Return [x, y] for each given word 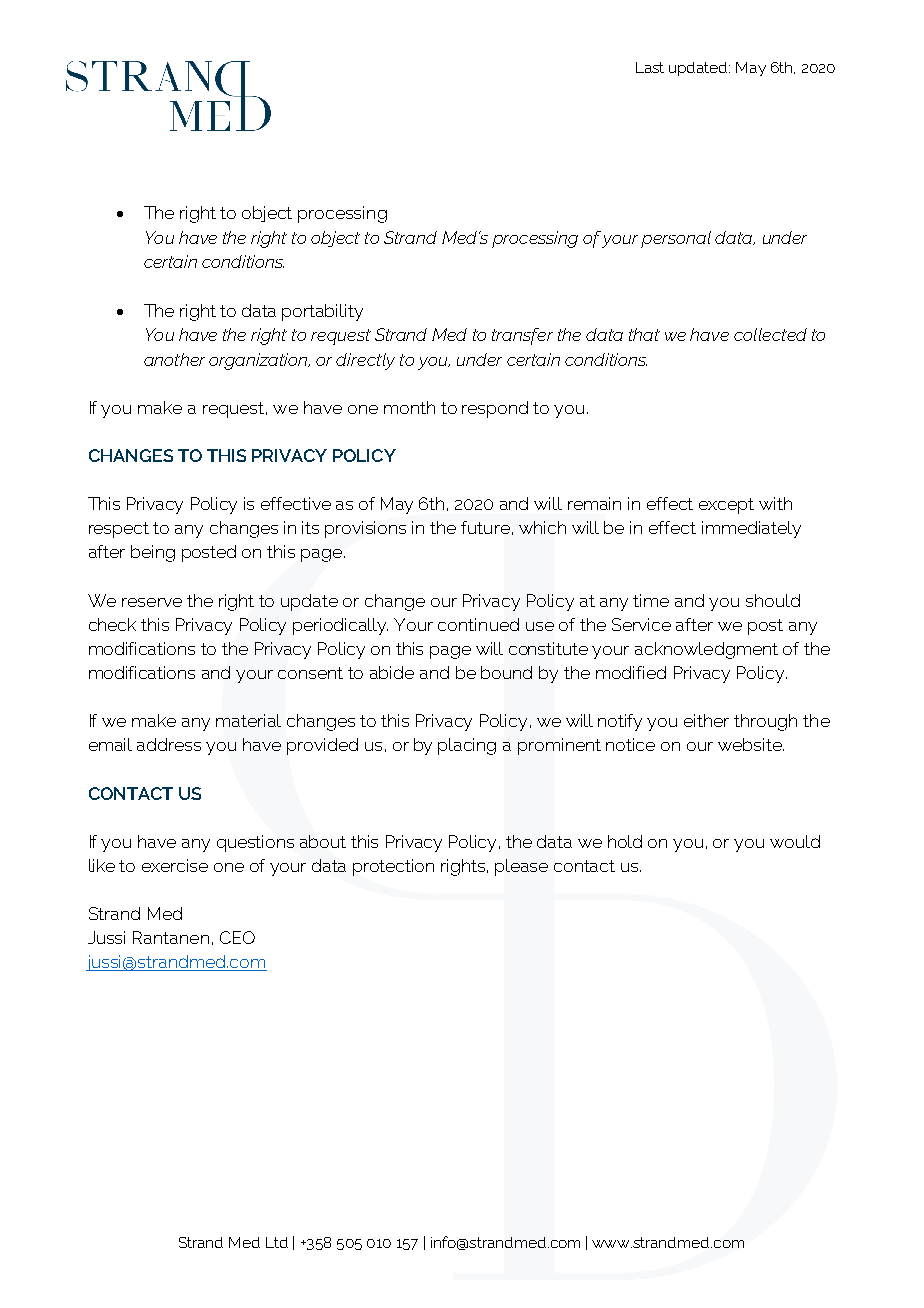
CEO [237, 937]
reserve [152, 602]
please [521, 867]
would [795, 841]
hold [625, 841]
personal [676, 239]
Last [650, 67]
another [174, 359]
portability [322, 312]
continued [478, 624]
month [409, 407]
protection [393, 867]
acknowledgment [706, 650]
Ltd [277, 1242]
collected [770, 334]
